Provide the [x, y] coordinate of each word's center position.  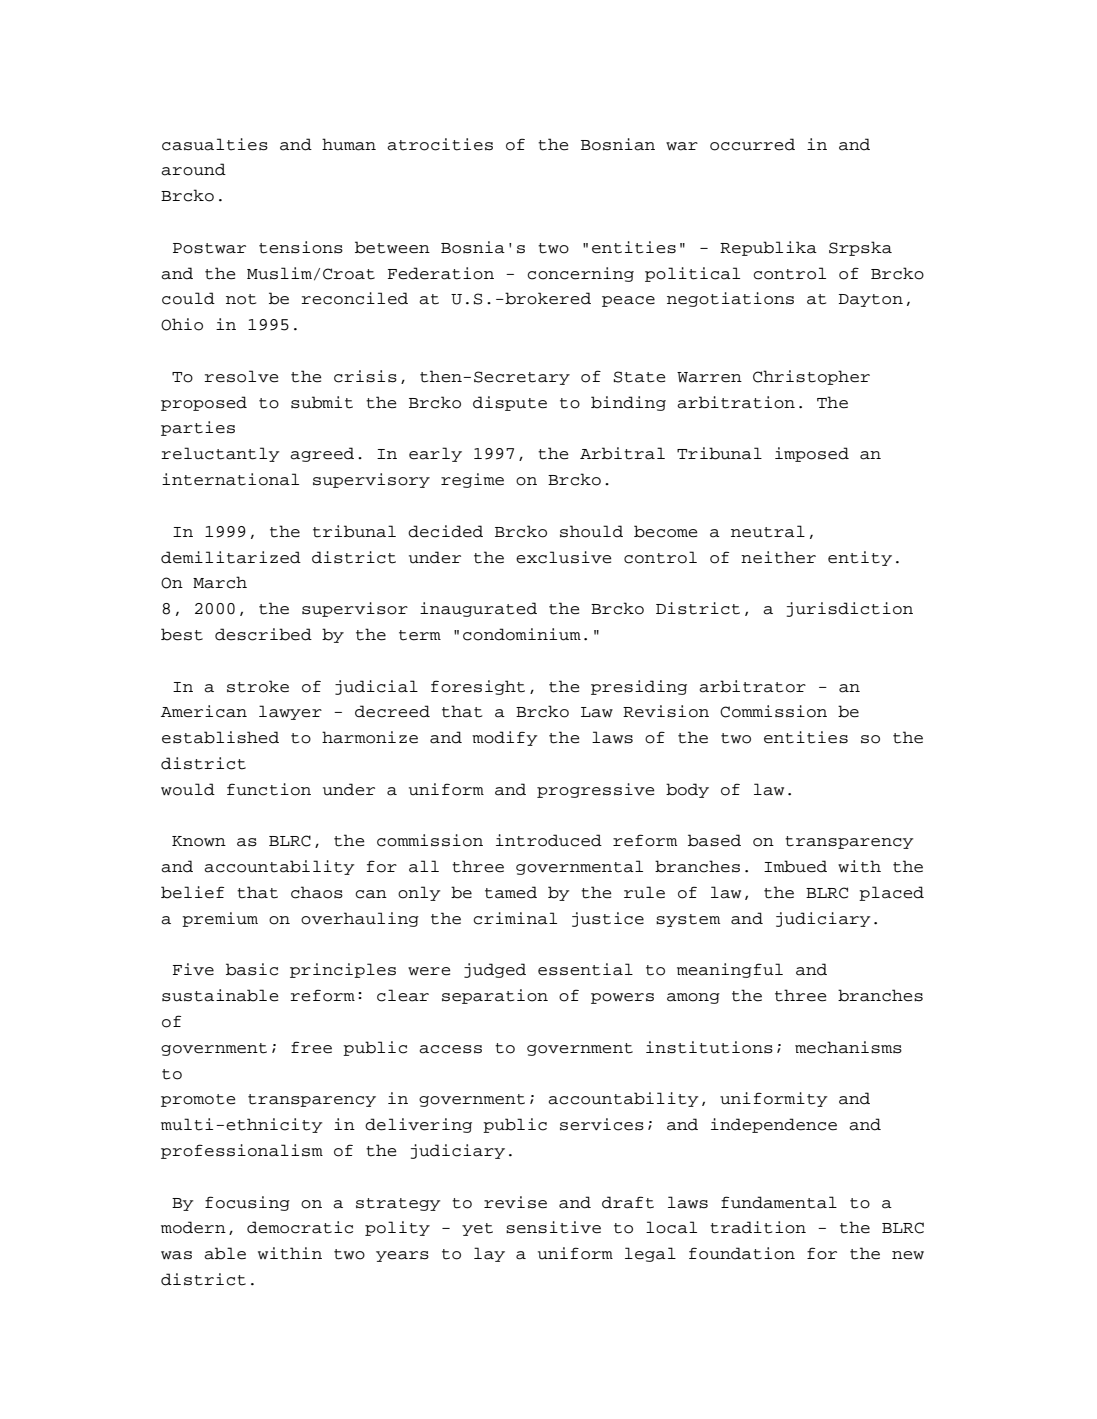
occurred [752, 144]
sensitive [553, 1227]
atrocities [440, 144]
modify [505, 738]
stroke [258, 686]
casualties [215, 144]
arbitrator [752, 686]
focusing [247, 1203]
